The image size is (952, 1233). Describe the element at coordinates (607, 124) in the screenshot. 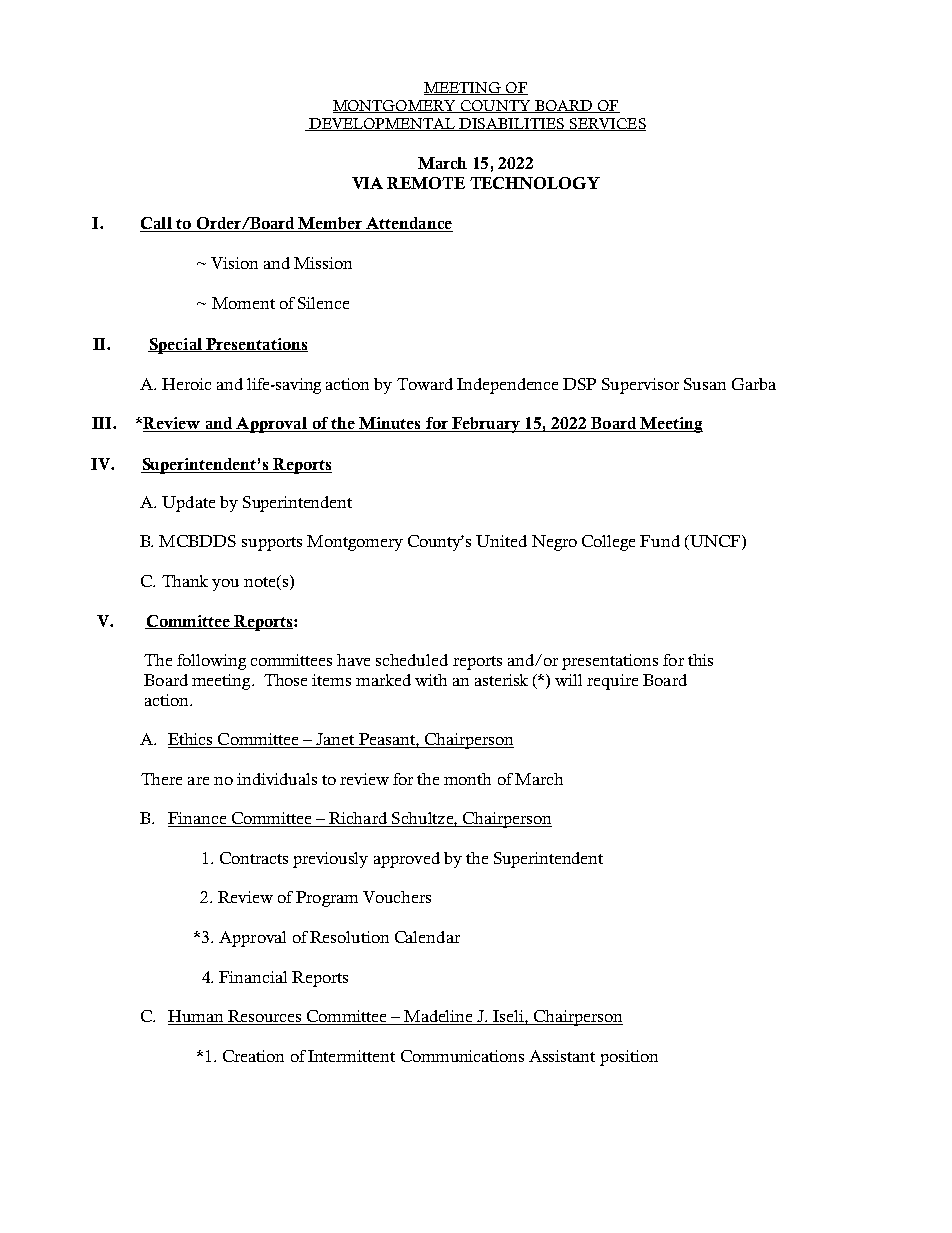

I see `SERVICES` at that location.
